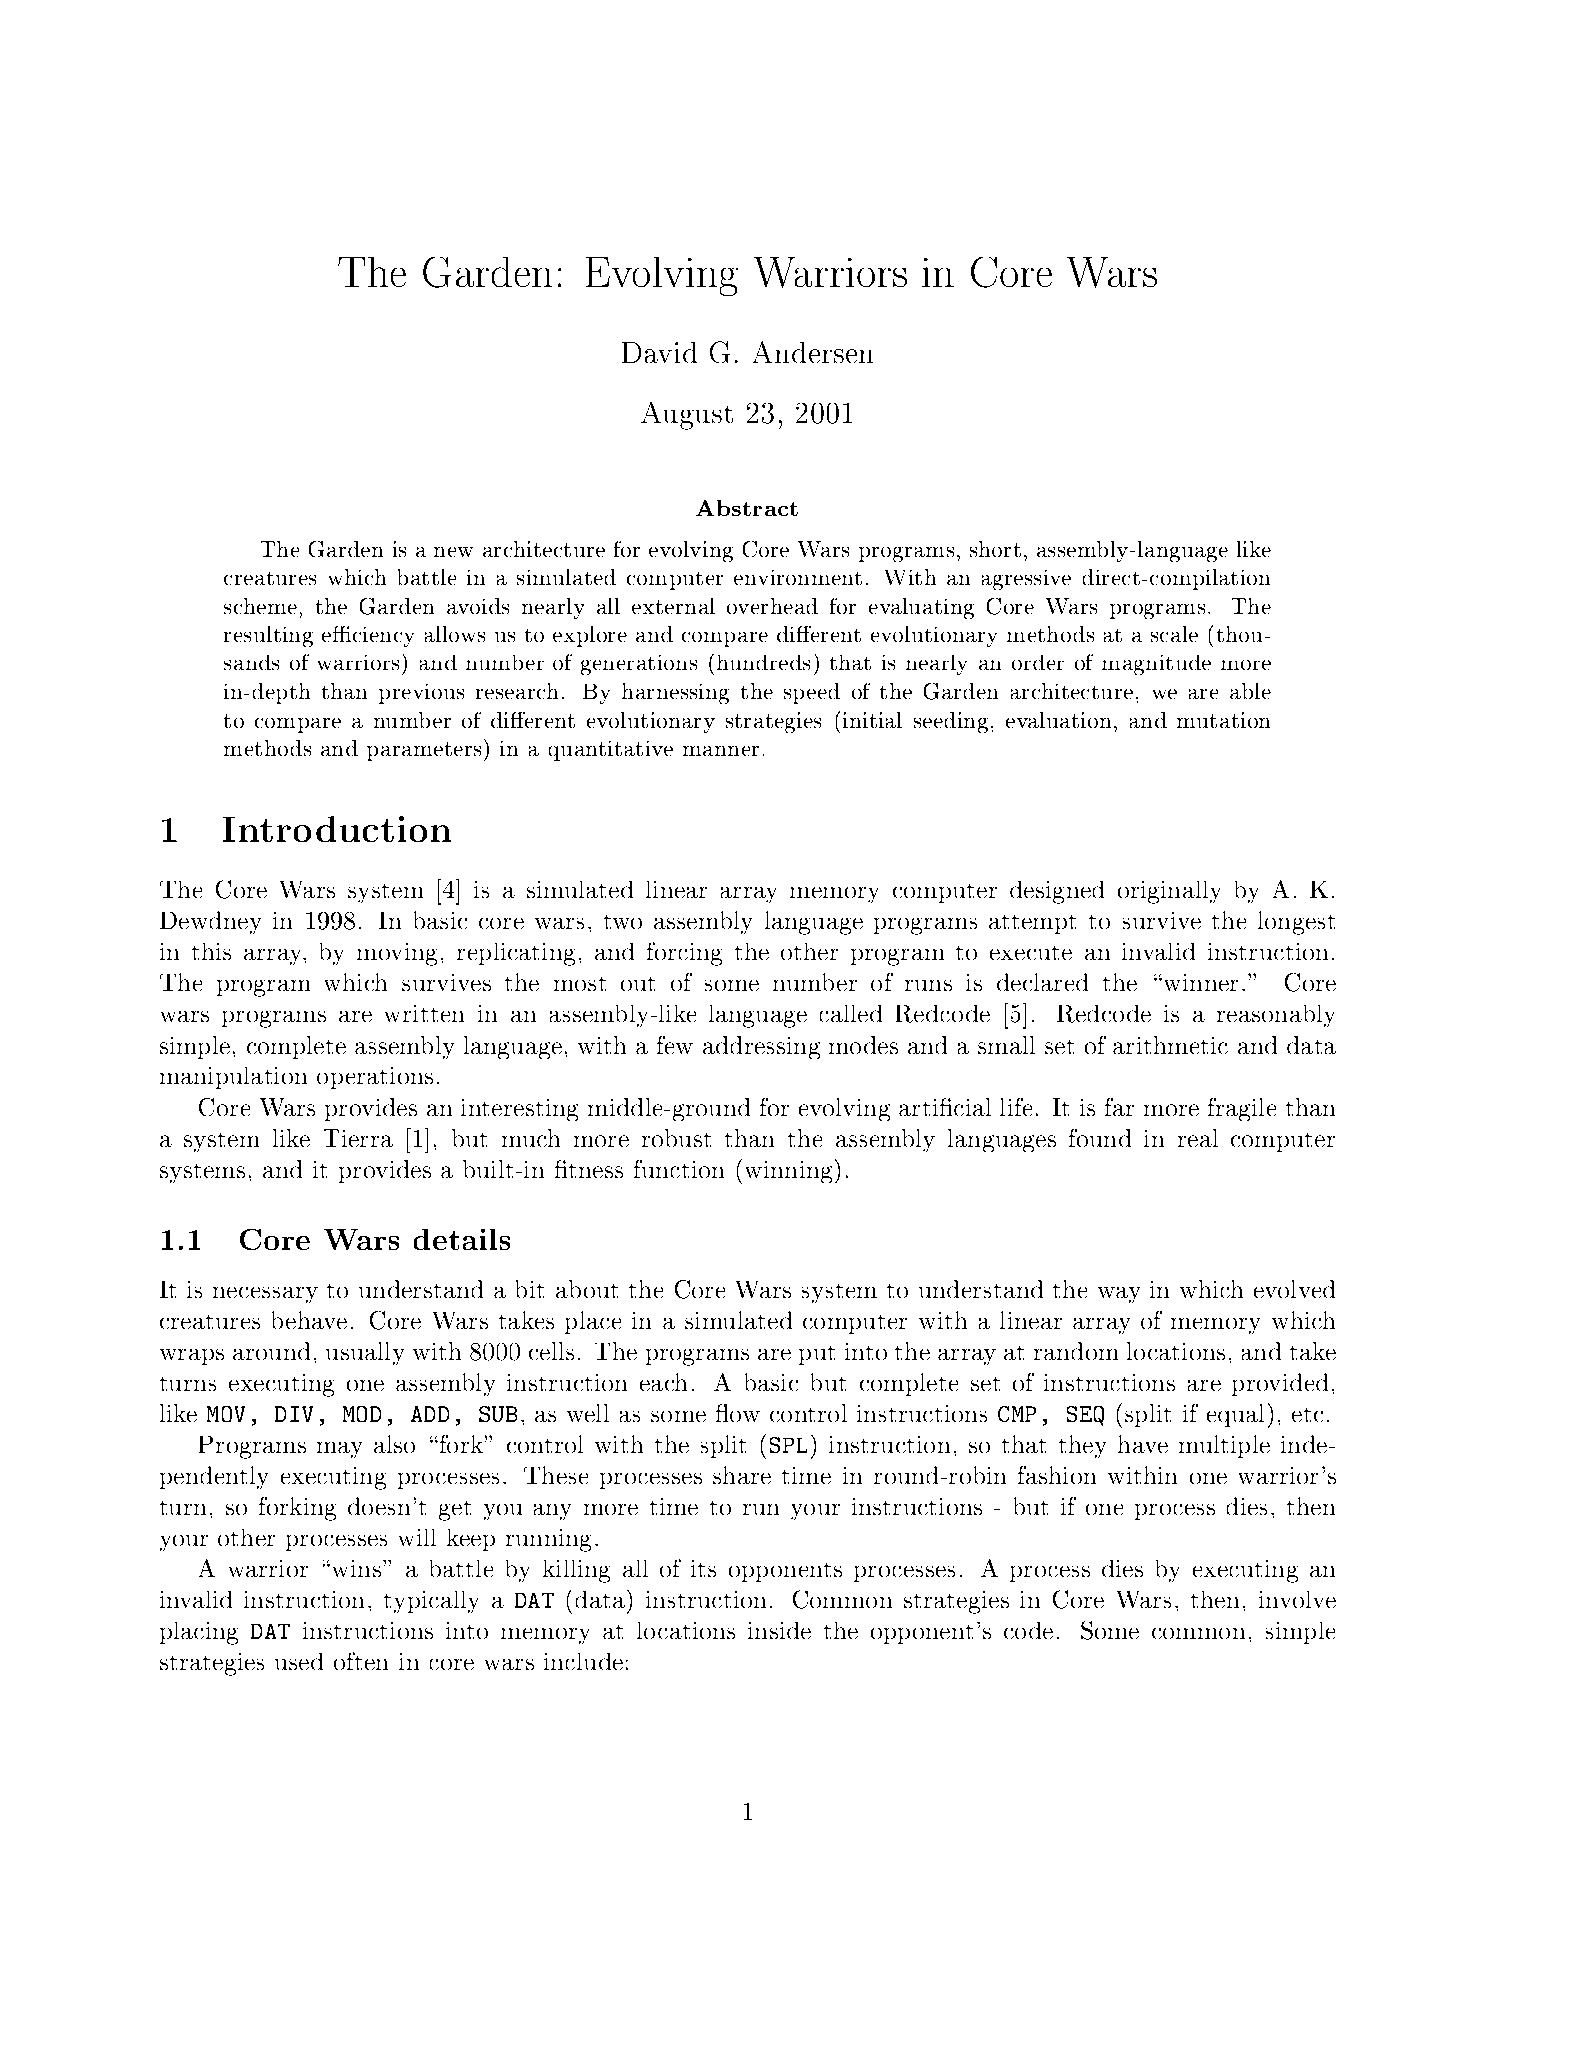 This screenshot has height=2057, width=1589. I want to click on August, so click(687, 416).
